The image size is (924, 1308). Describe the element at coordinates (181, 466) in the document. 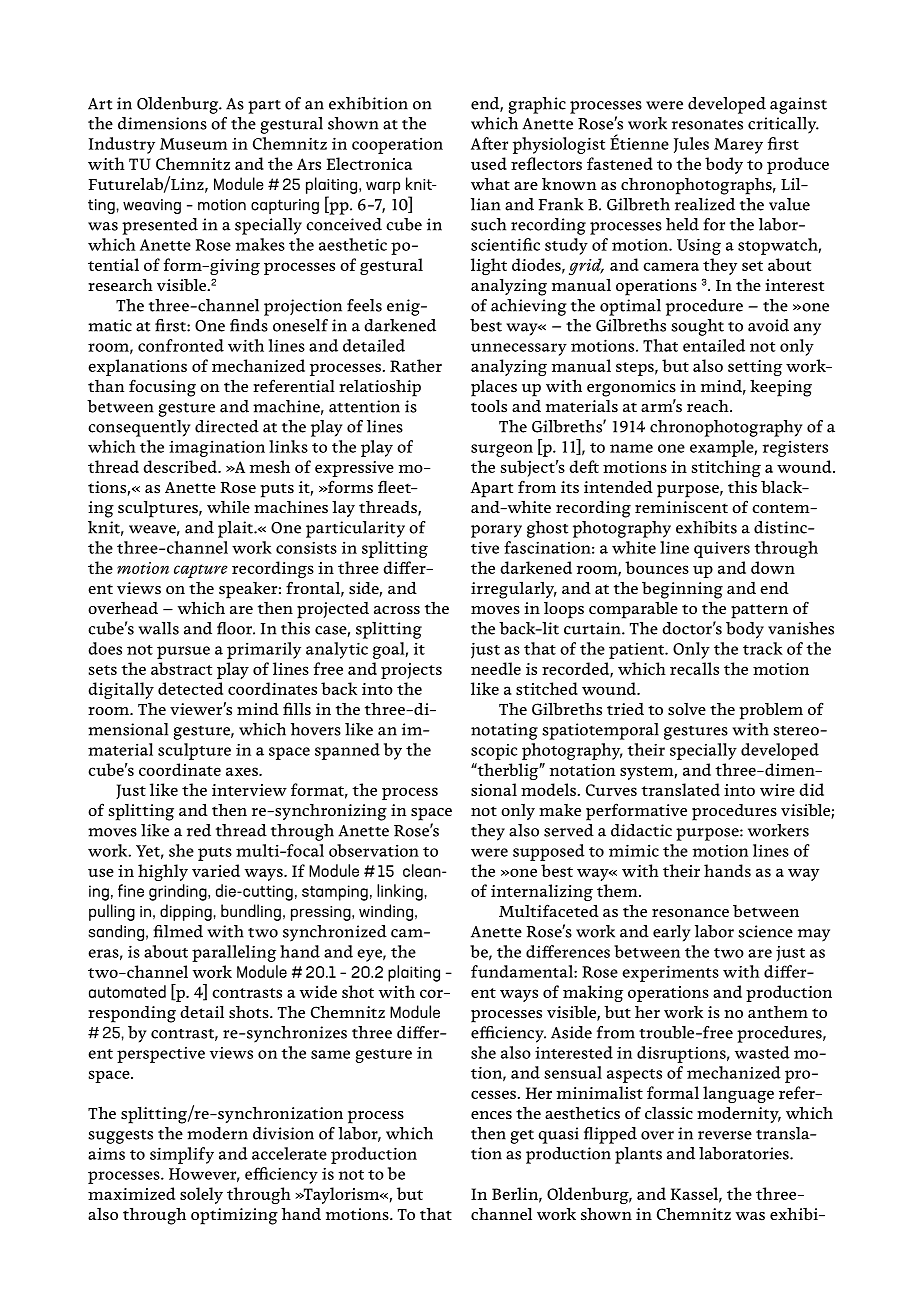

I see `described` at that location.
